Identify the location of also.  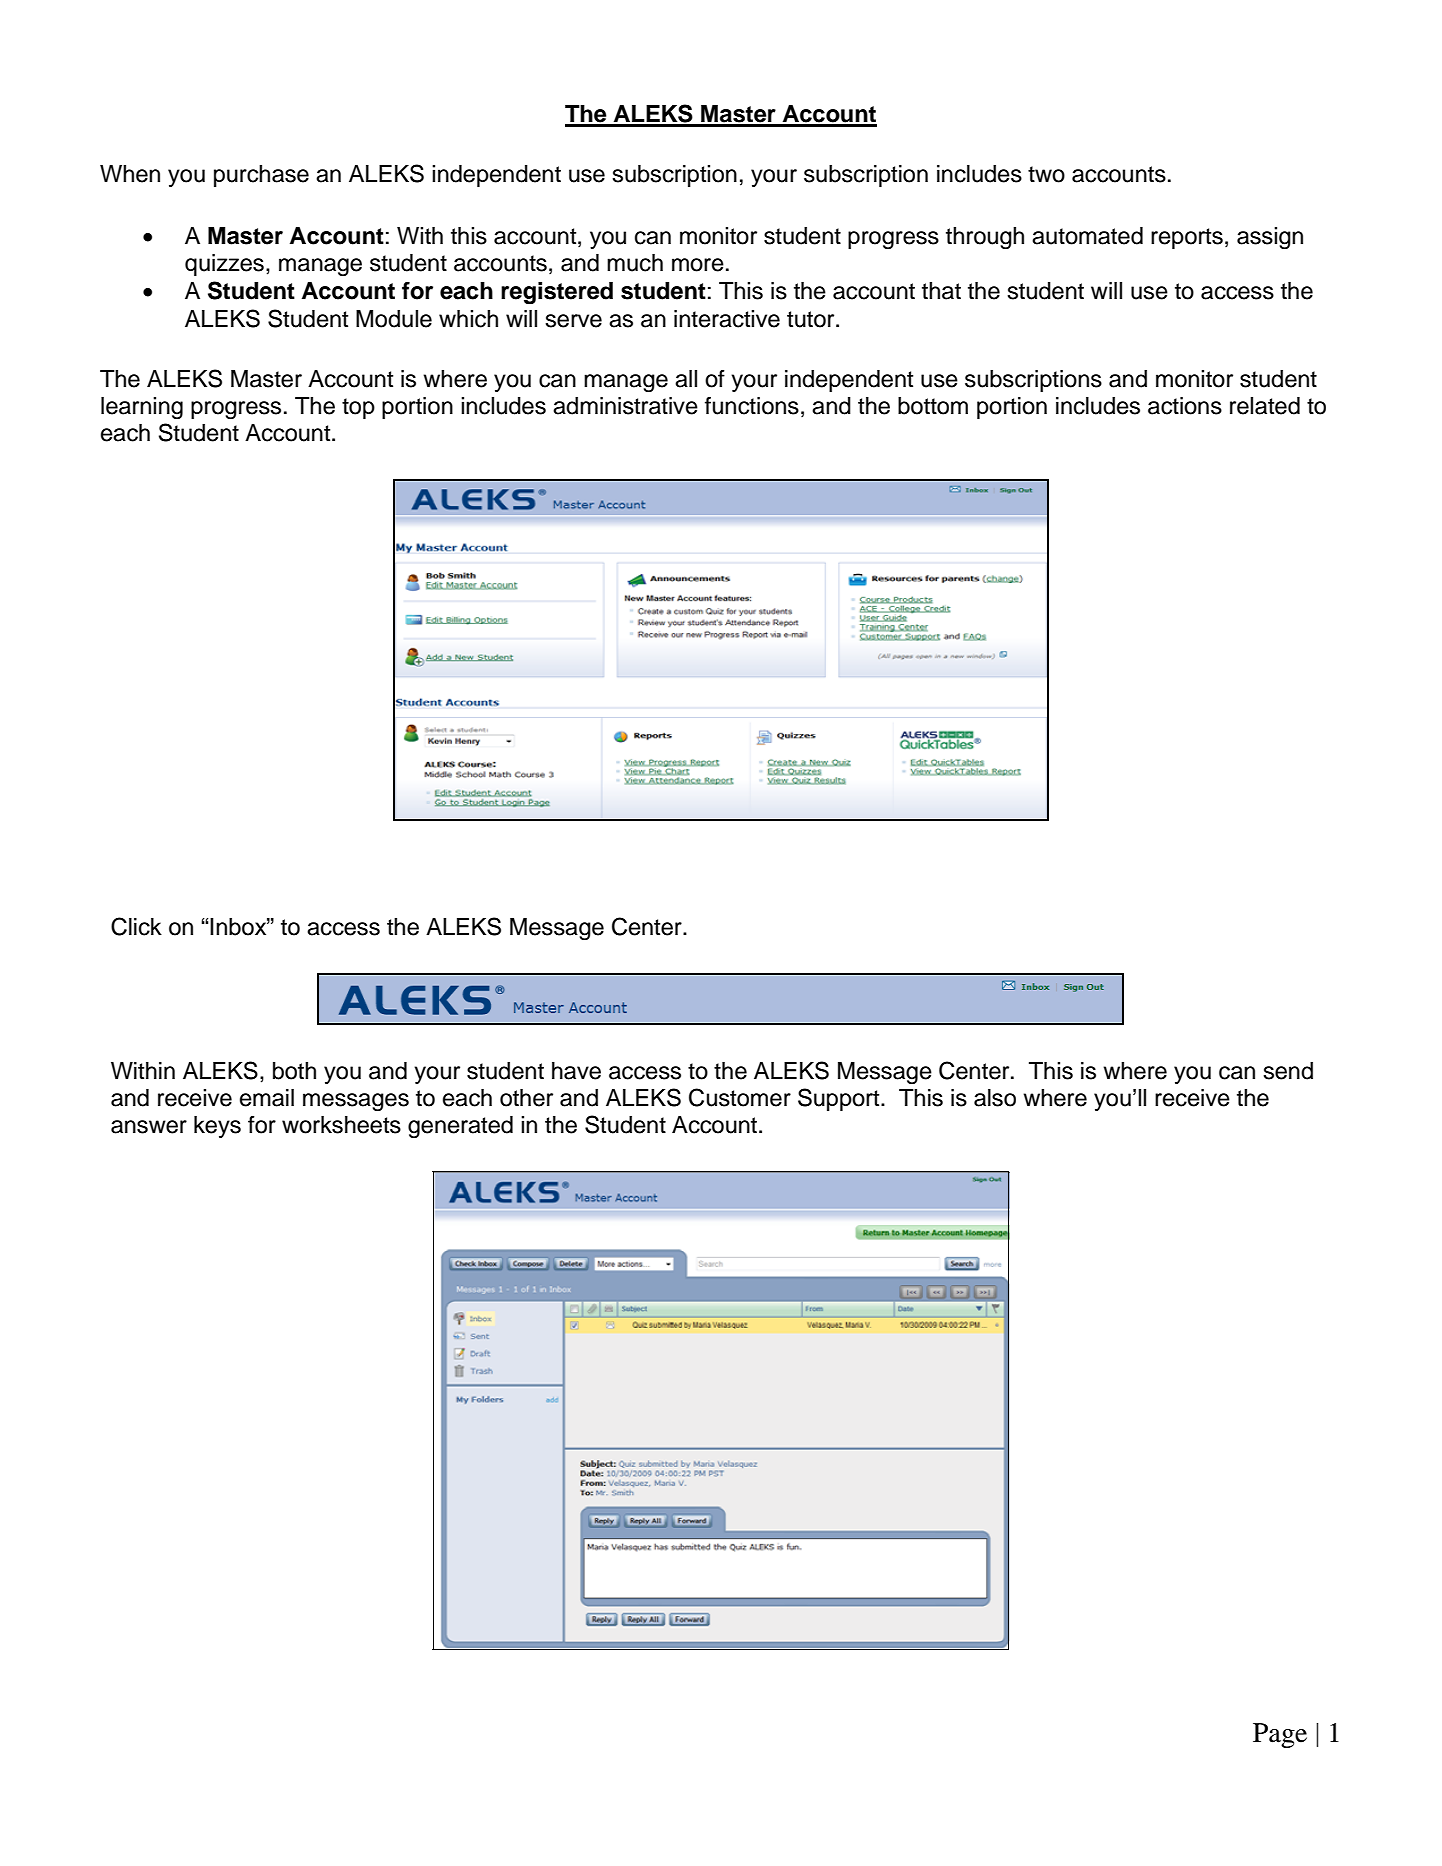
(995, 1098).
